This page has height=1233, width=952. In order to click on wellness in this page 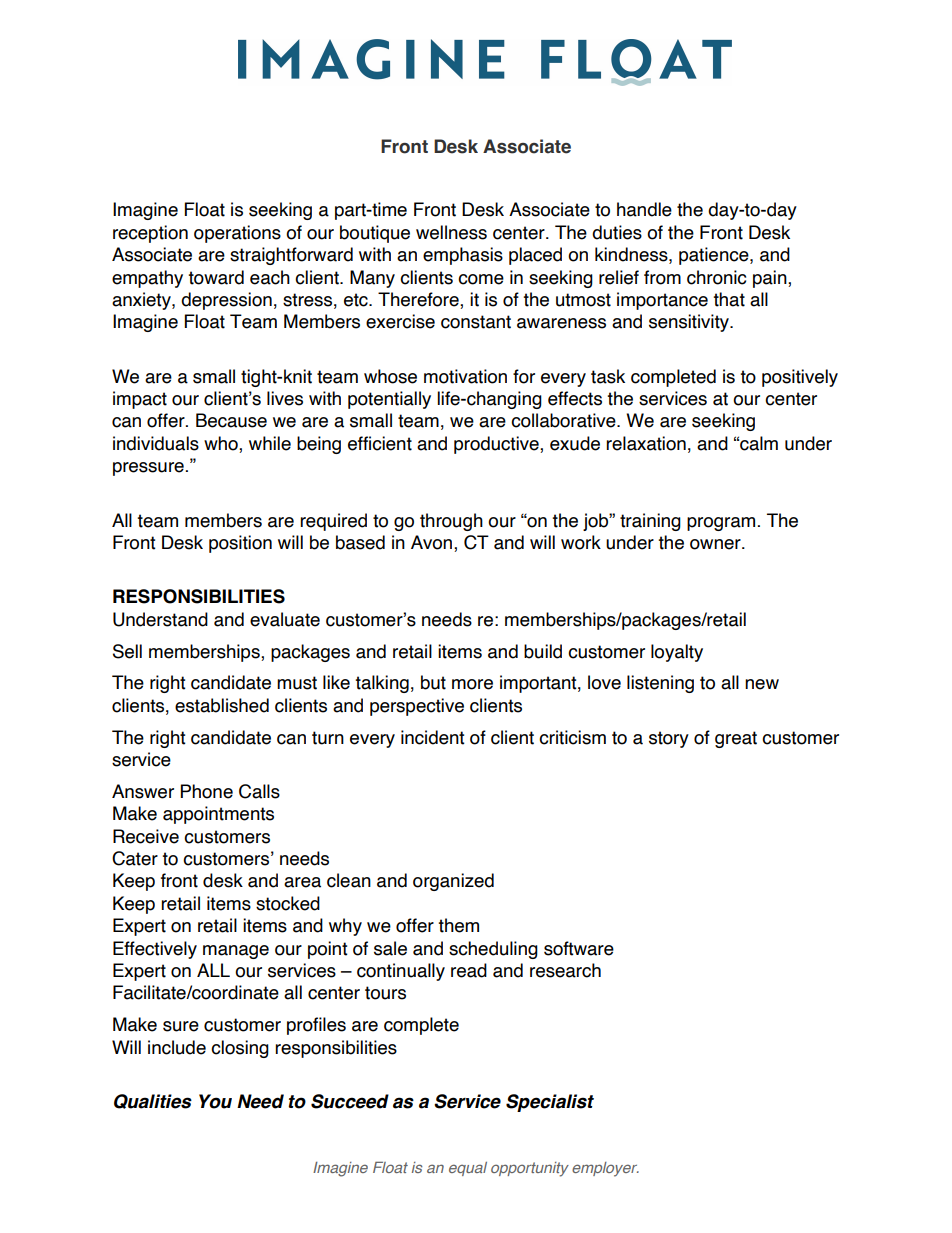, I will do `click(451, 232)`.
